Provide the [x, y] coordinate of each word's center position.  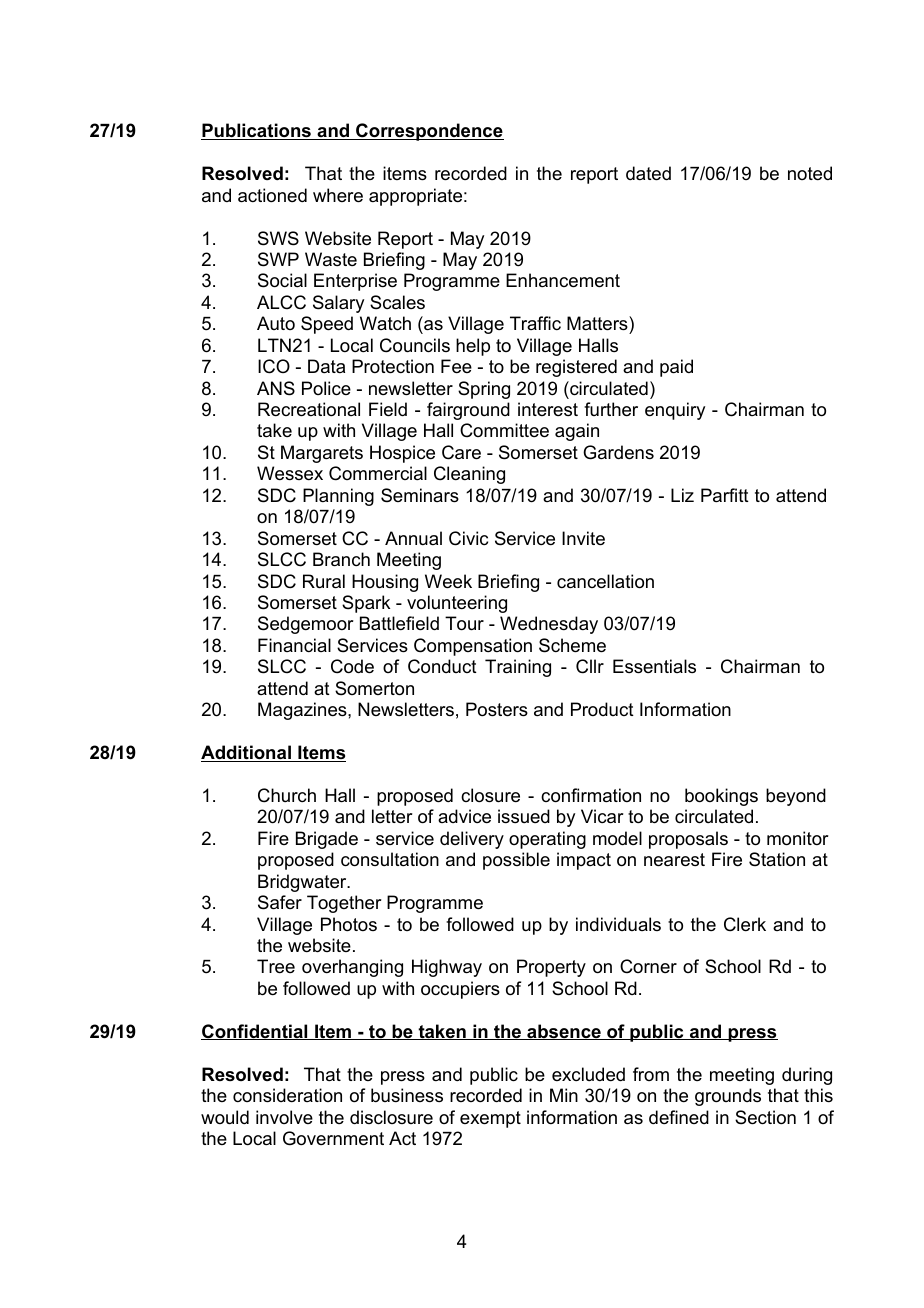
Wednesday [549, 625]
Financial [294, 645]
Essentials [654, 666]
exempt [490, 1119]
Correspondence [429, 132]
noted [810, 173]
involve [284, 1117]
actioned [272, 195]
